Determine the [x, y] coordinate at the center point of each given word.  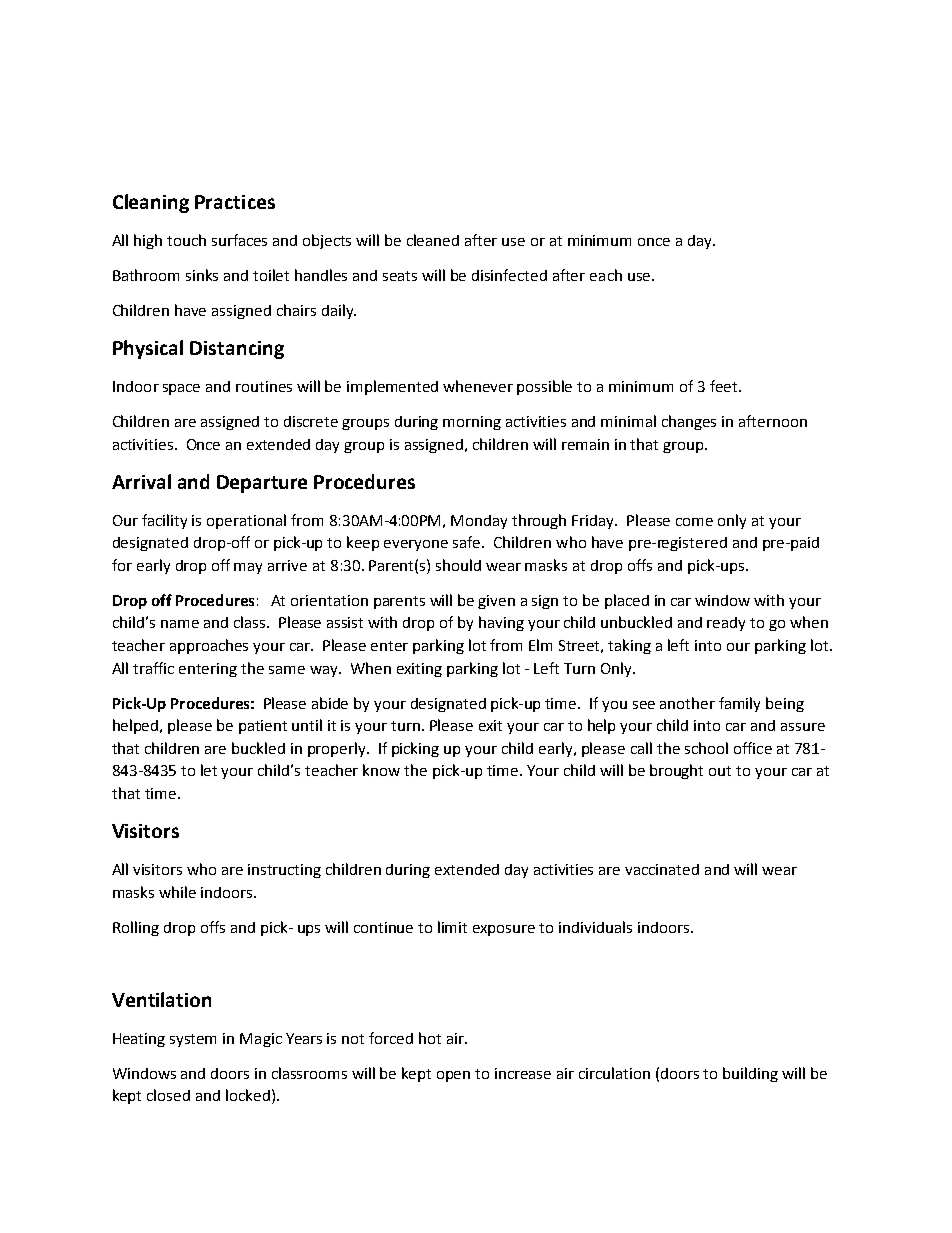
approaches [209, 646]
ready [726, 624]
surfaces [239, 240]
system [193, 1040]
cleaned [433, 240]
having [501, 623]
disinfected [509, 275]
